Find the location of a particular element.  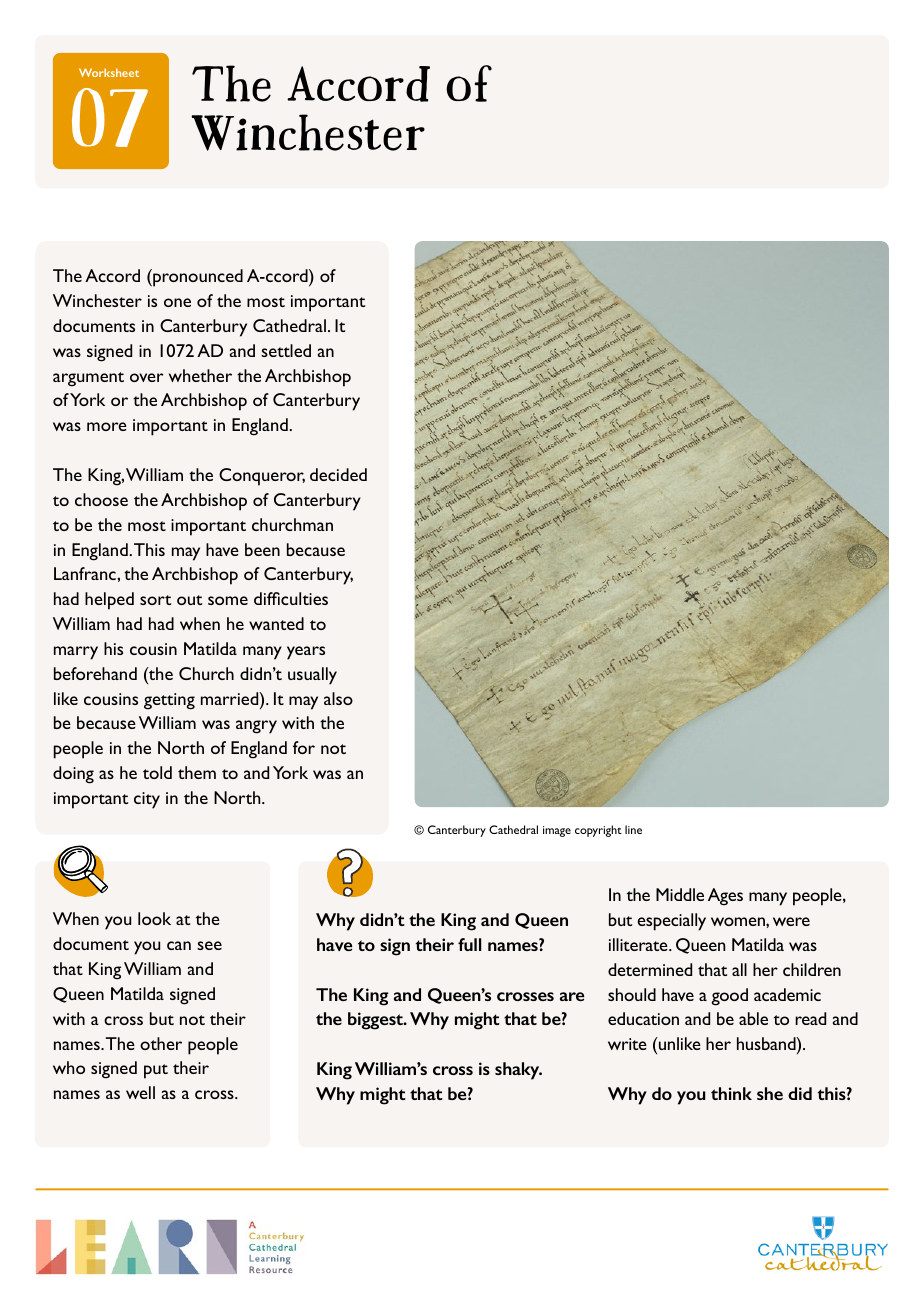

line is located at coordinates (633, 829).
